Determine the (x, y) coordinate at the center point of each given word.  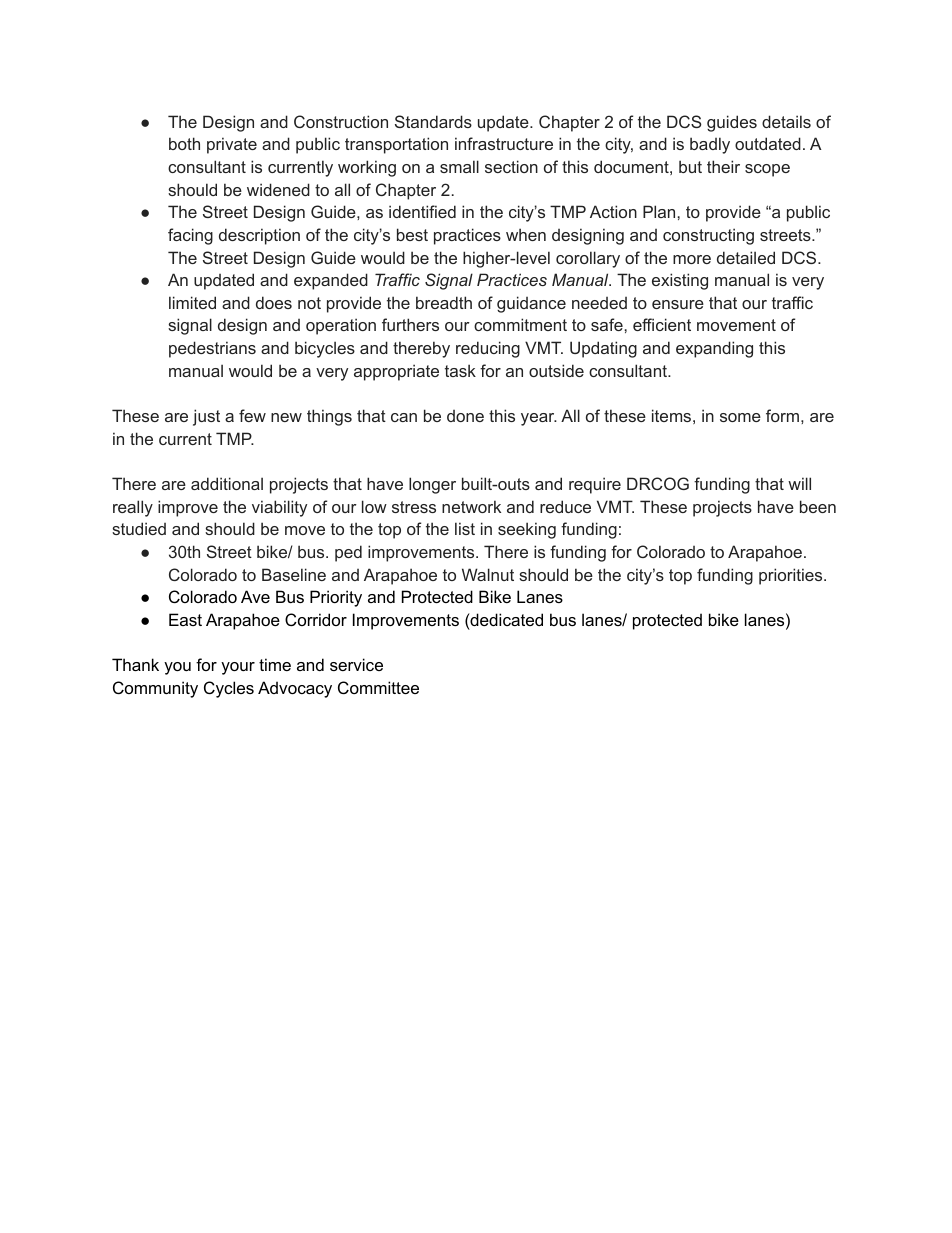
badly (710, 145)
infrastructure (504, 143)
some (740, 417)
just (206, 417)
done (465, 416)
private (232, 145)
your (238, 668)
